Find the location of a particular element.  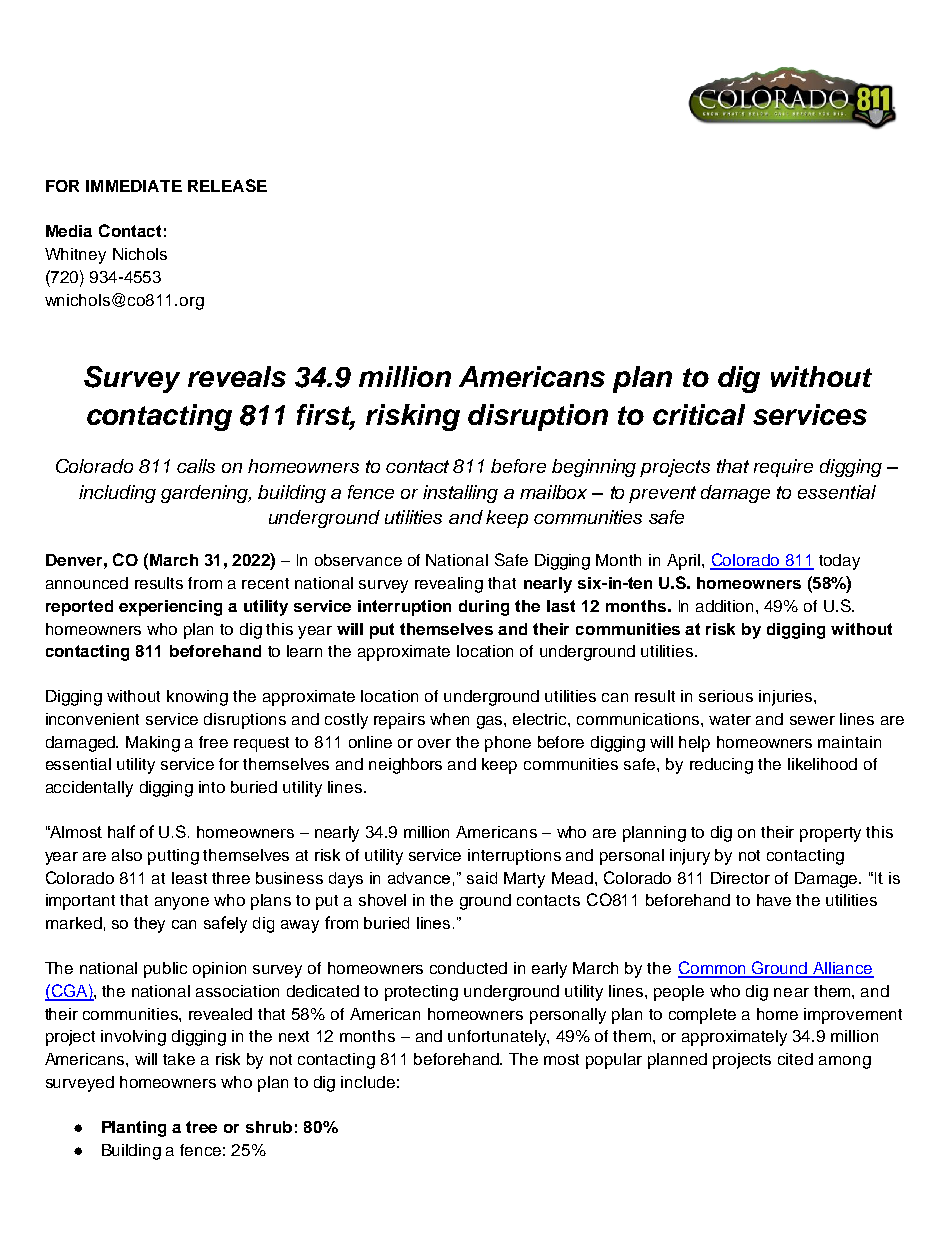

RELEASE is located at coordinates (227, 185).
